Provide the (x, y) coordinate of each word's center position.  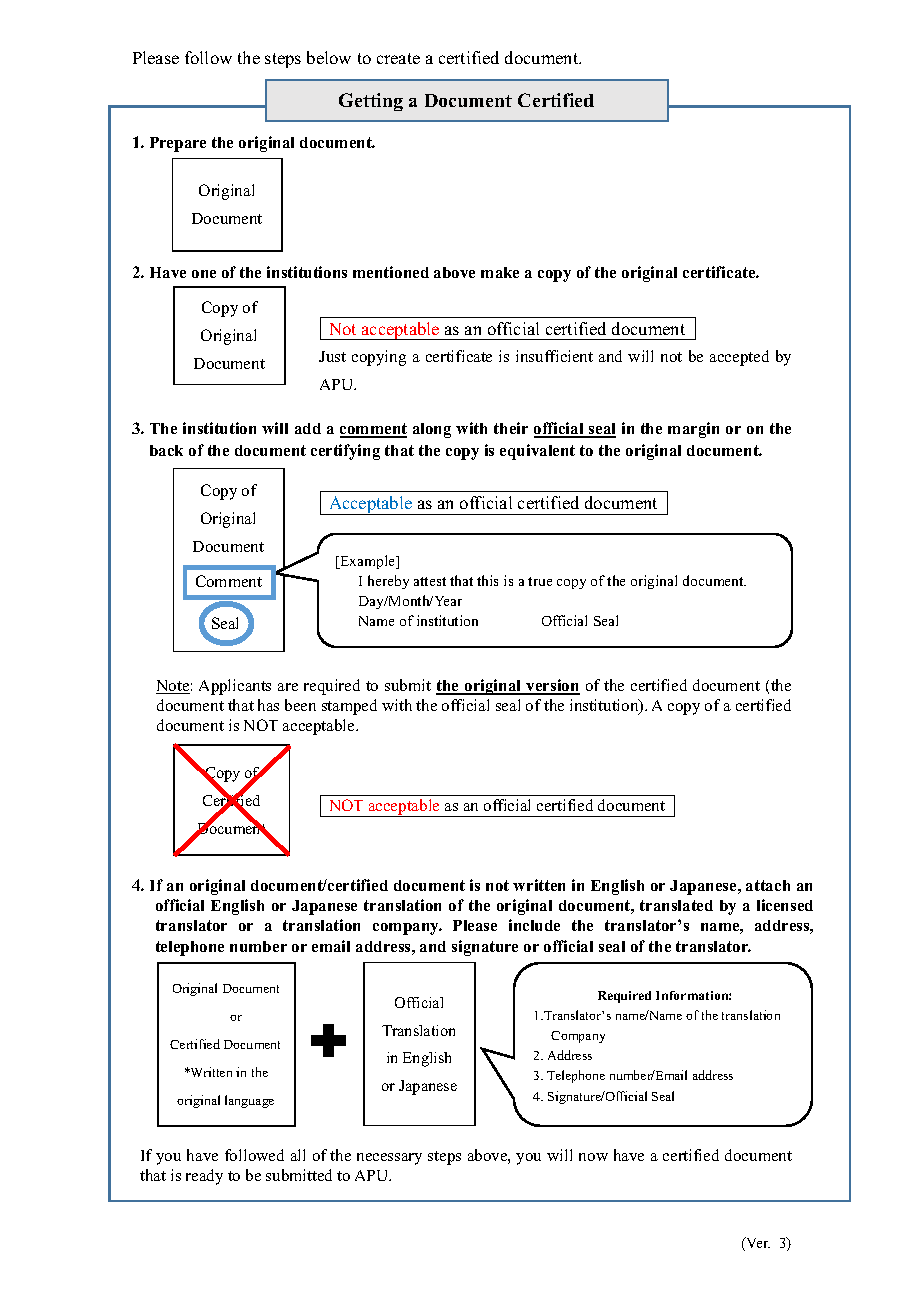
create (398, 58)
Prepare (178, 144)
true (540, 581)
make (500, 272)
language (249, 1101)
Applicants (235, 687)
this (487, 580)
